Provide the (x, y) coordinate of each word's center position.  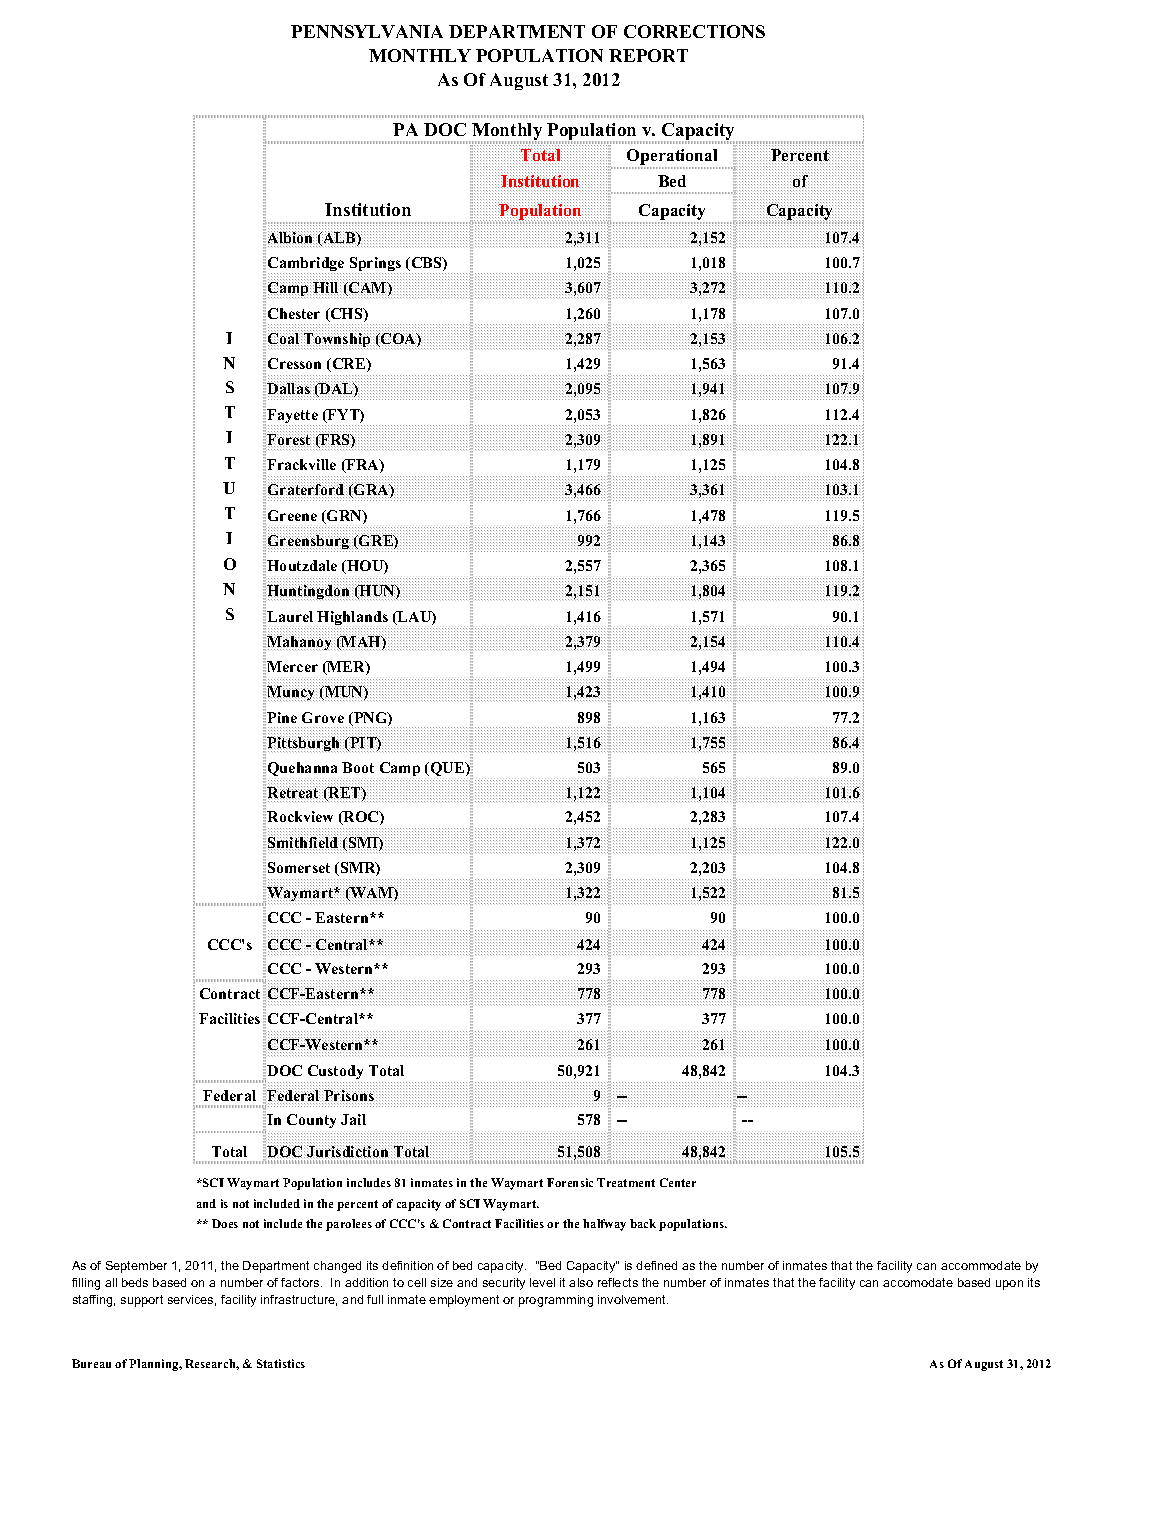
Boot (358, 767)
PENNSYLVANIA (367, 31)
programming (556, 1301)
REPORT (648, 55)
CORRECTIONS (694, 31)
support (142, 1301)
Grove (323, 717)
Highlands (352, 618)
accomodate (918, 1282)
